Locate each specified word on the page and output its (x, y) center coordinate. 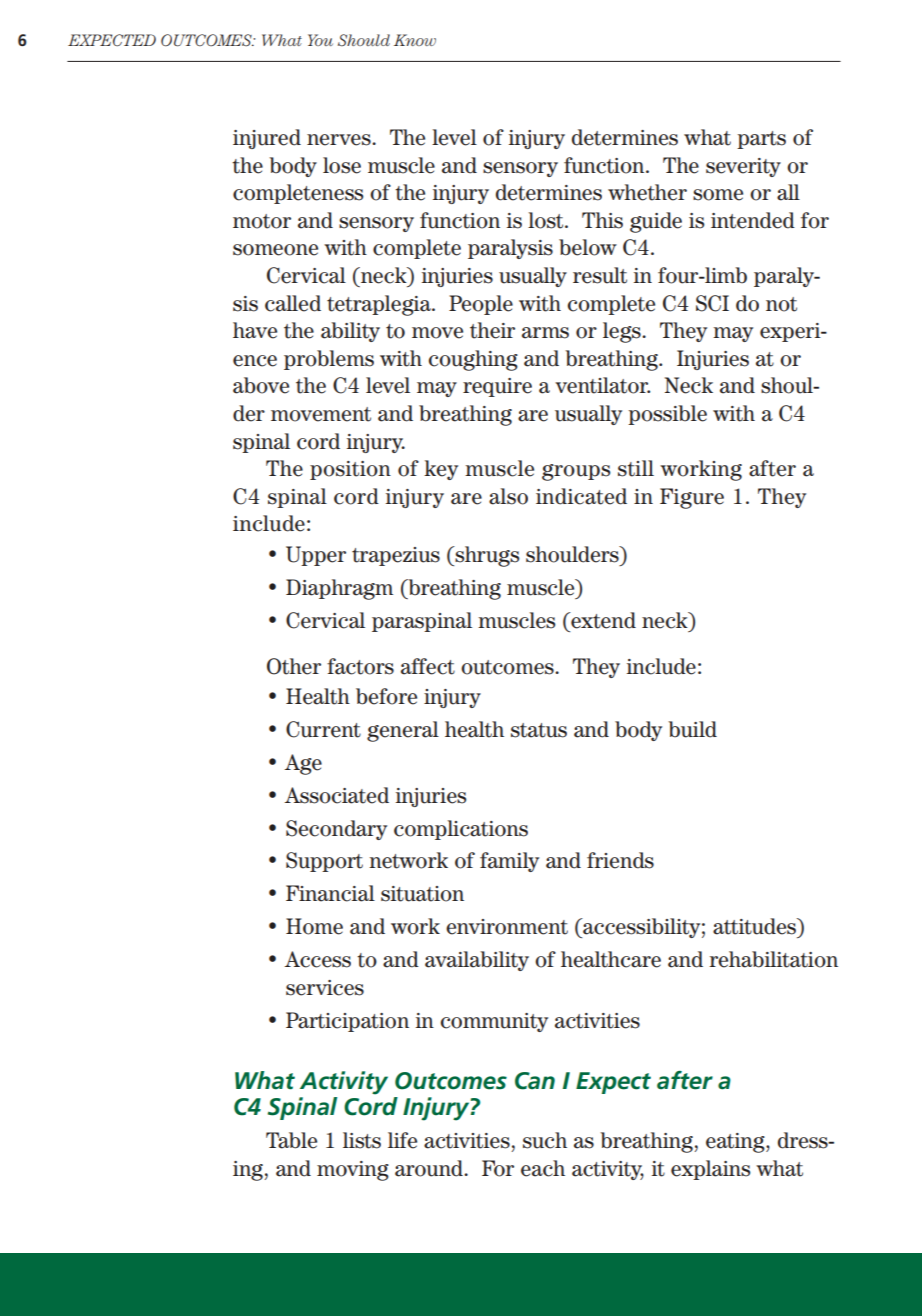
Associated (337, 795)
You (320, 40)
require (497, 387)
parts (761, 140)
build (692, 729)
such (545, 1140)
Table (291, 1140)
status (539, 730)
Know (415, 40)
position (350, 470)
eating (736, 1143)
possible (667, 415)
